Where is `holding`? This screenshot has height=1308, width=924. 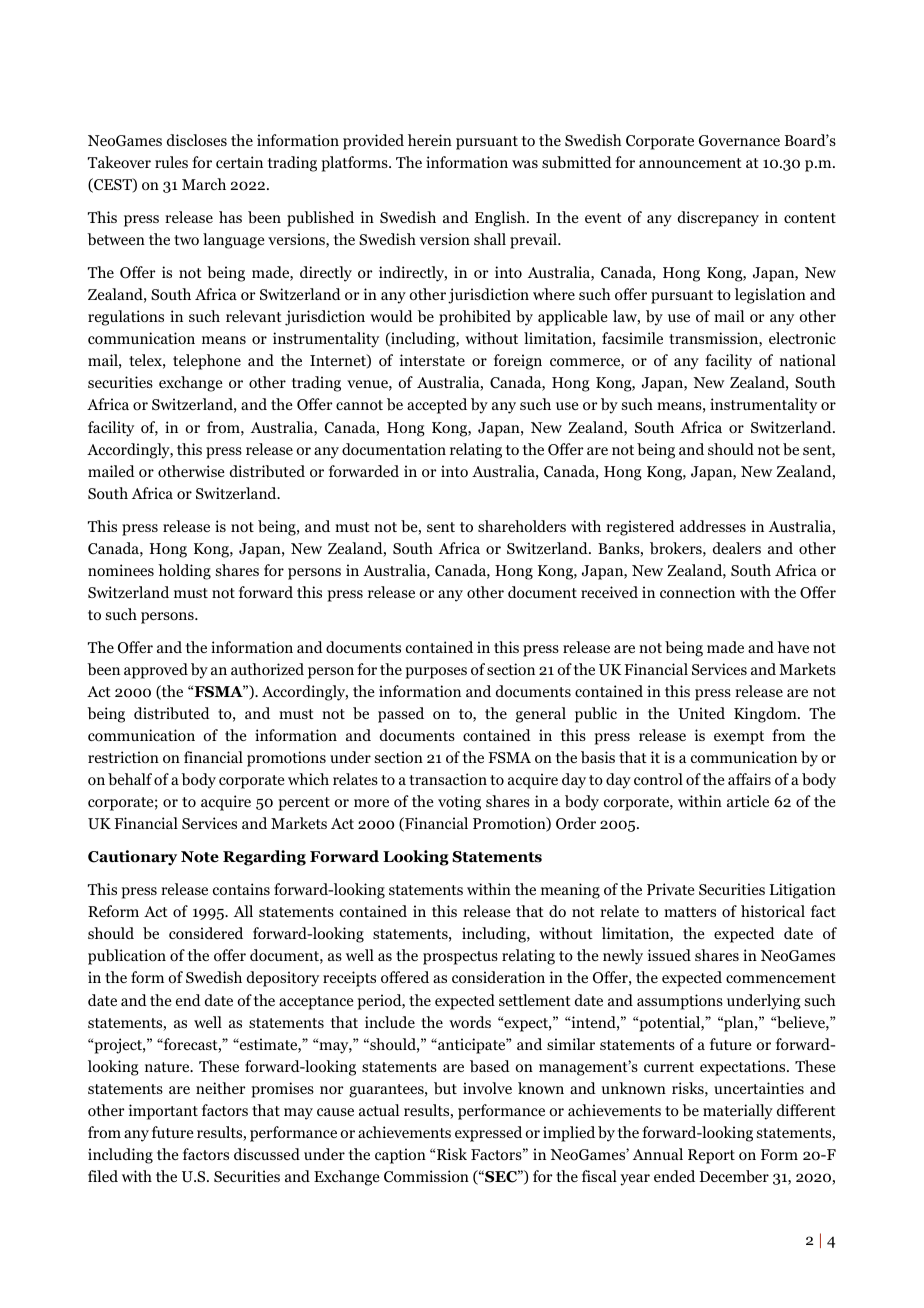
holding is located at coordinates (184, 572).
